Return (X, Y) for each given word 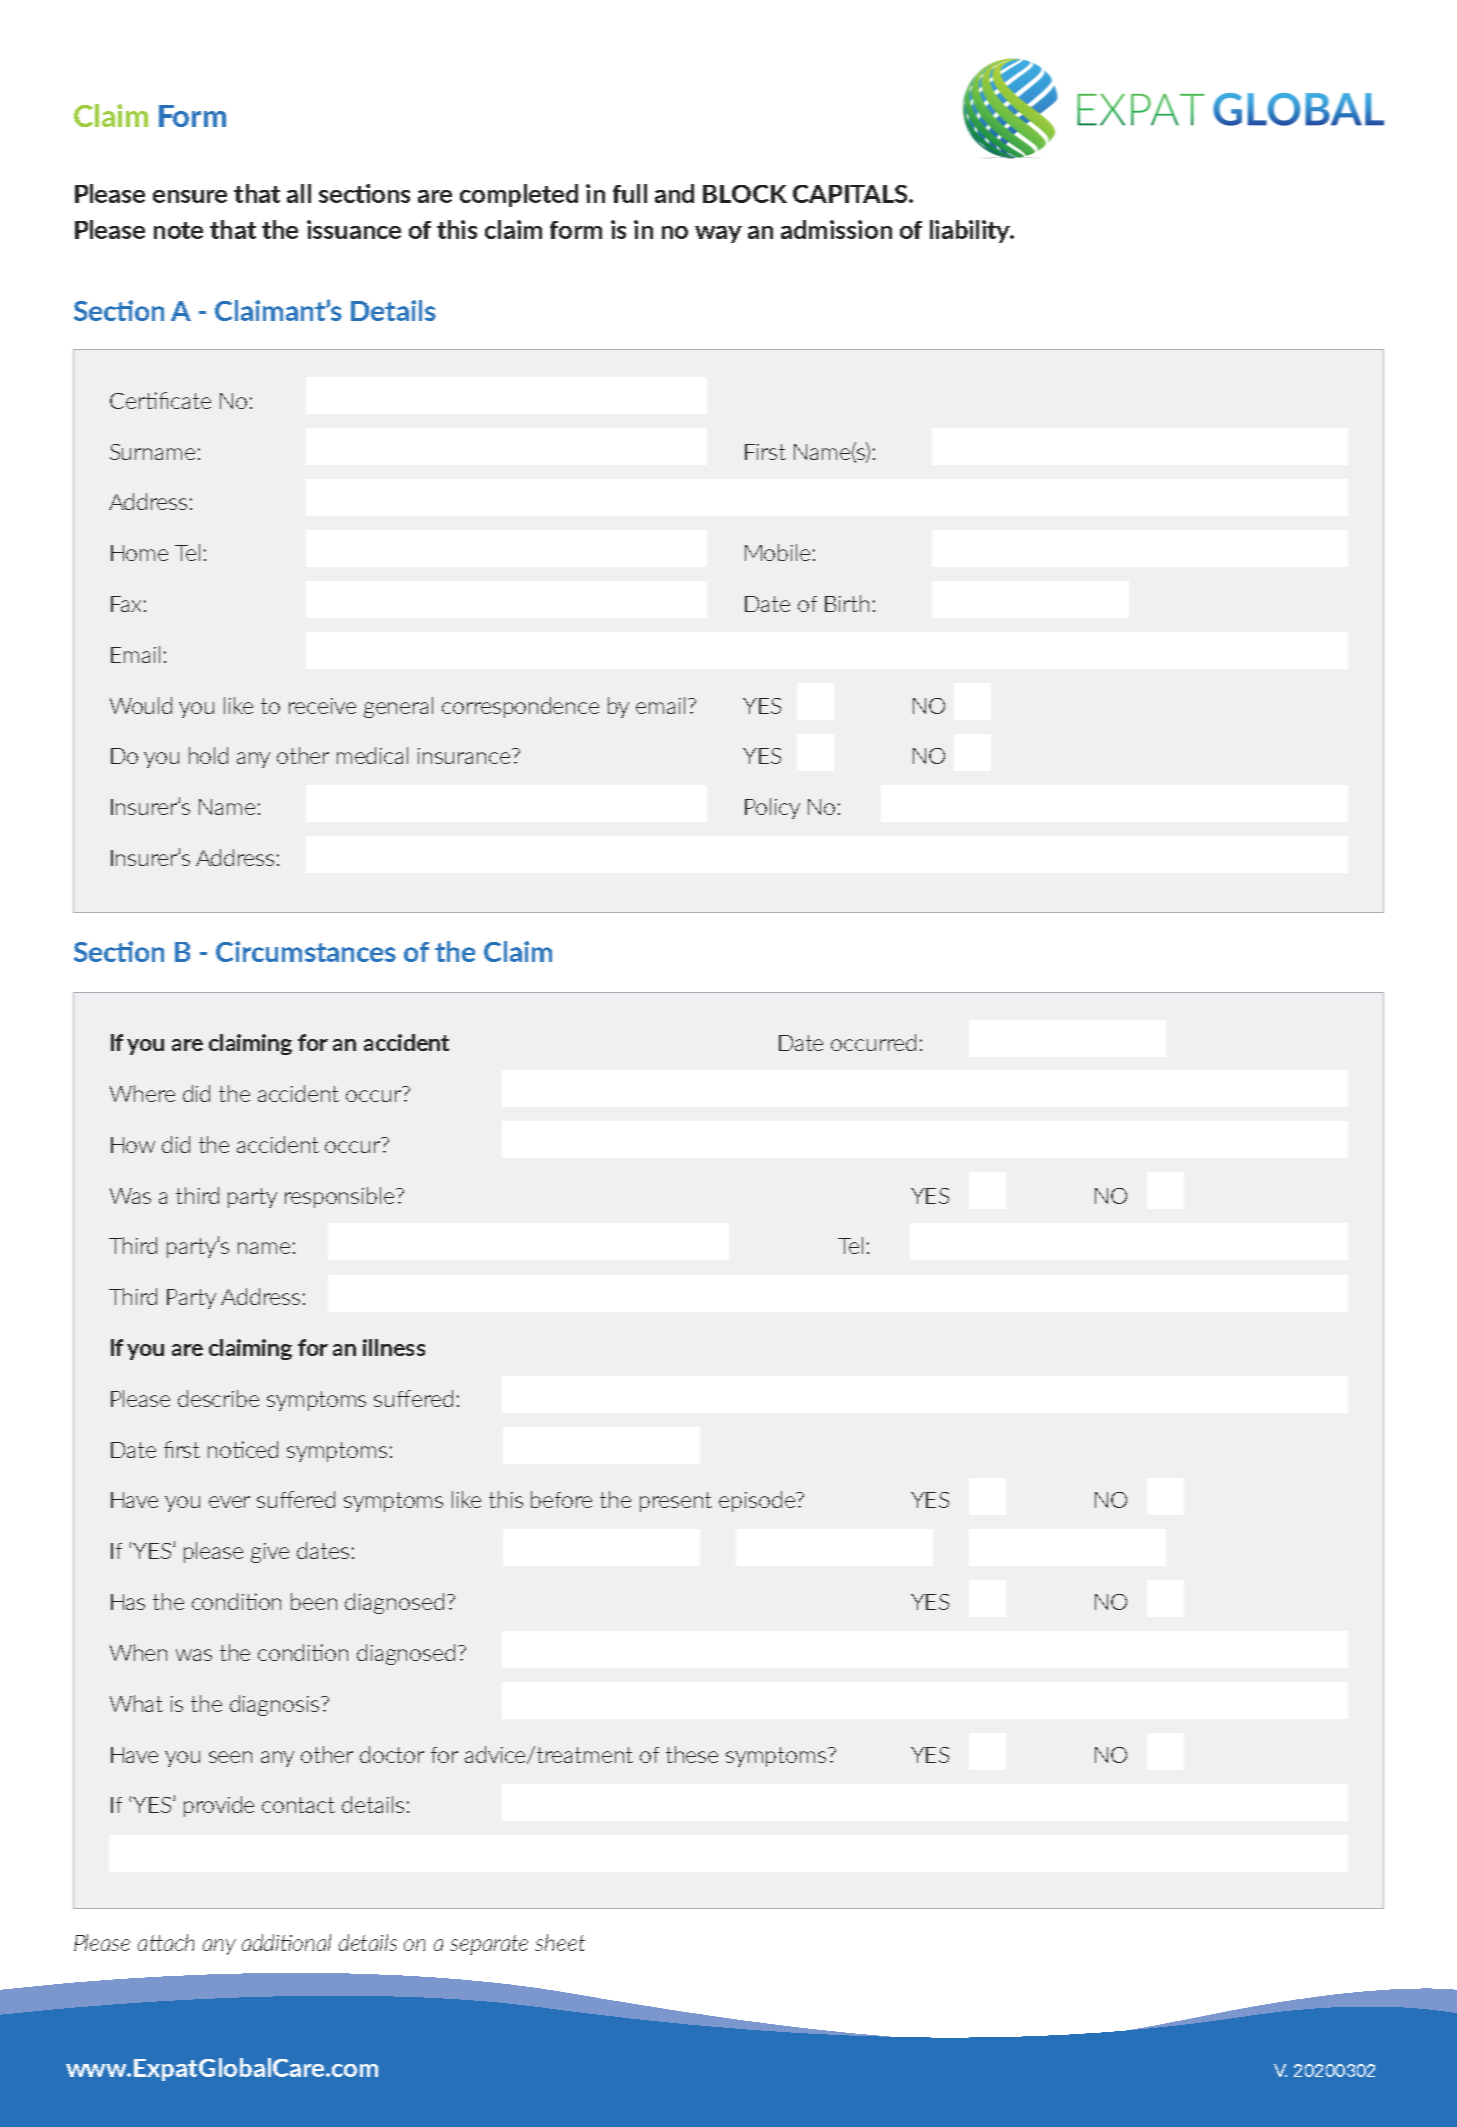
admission (836, 229)
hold (208, 755)
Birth (847, 603)
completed (519, 195)
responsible (341, 1197)
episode (758, 1501)
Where (142, 1093)
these (692, 1754)
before (561, 1499)
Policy (772, 808)
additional (286, 1942)
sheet (560, 1942)
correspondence (520, 707)
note (178, 230)
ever (229, 1502)
